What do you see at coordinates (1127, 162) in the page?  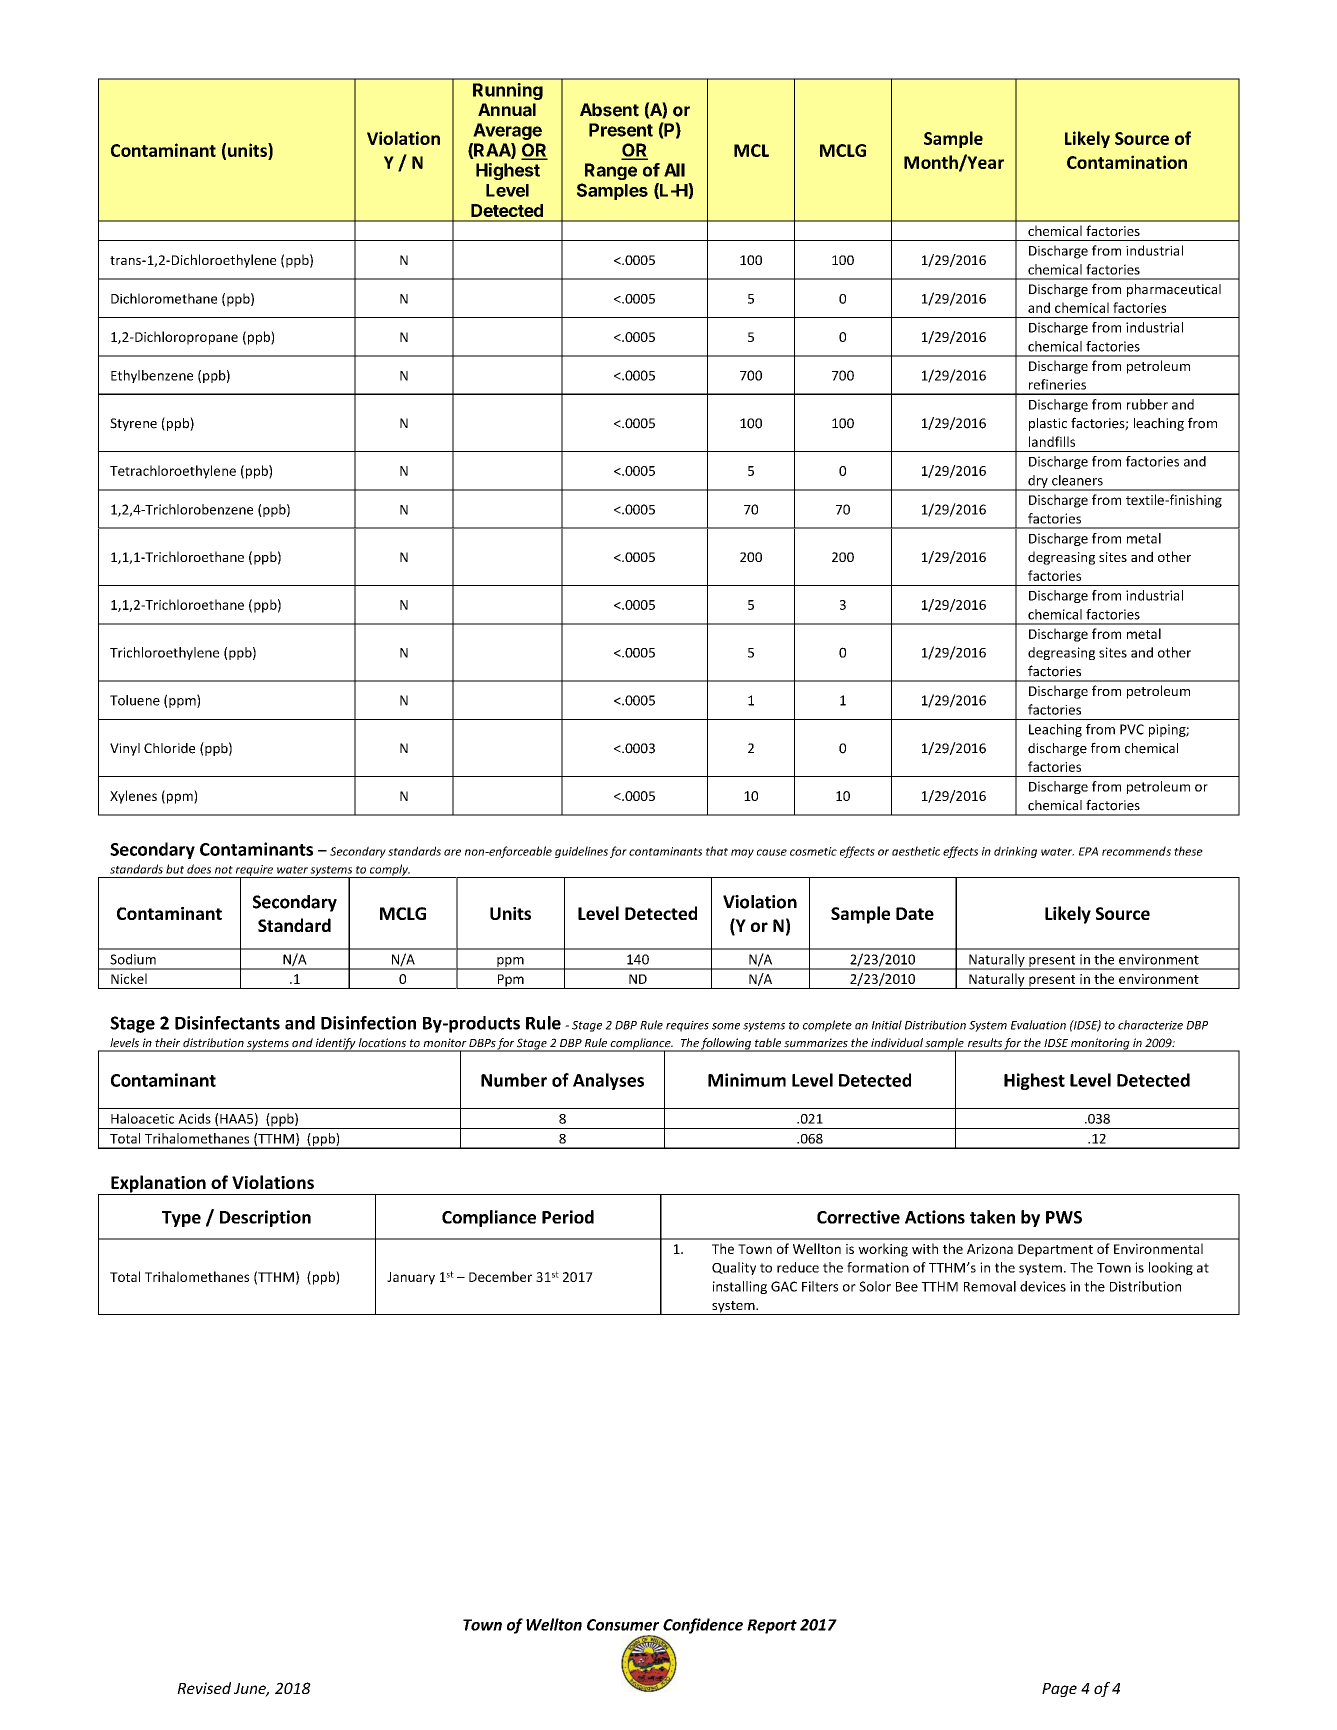 I see `Contamination` at bounding box center [1127, 162].
